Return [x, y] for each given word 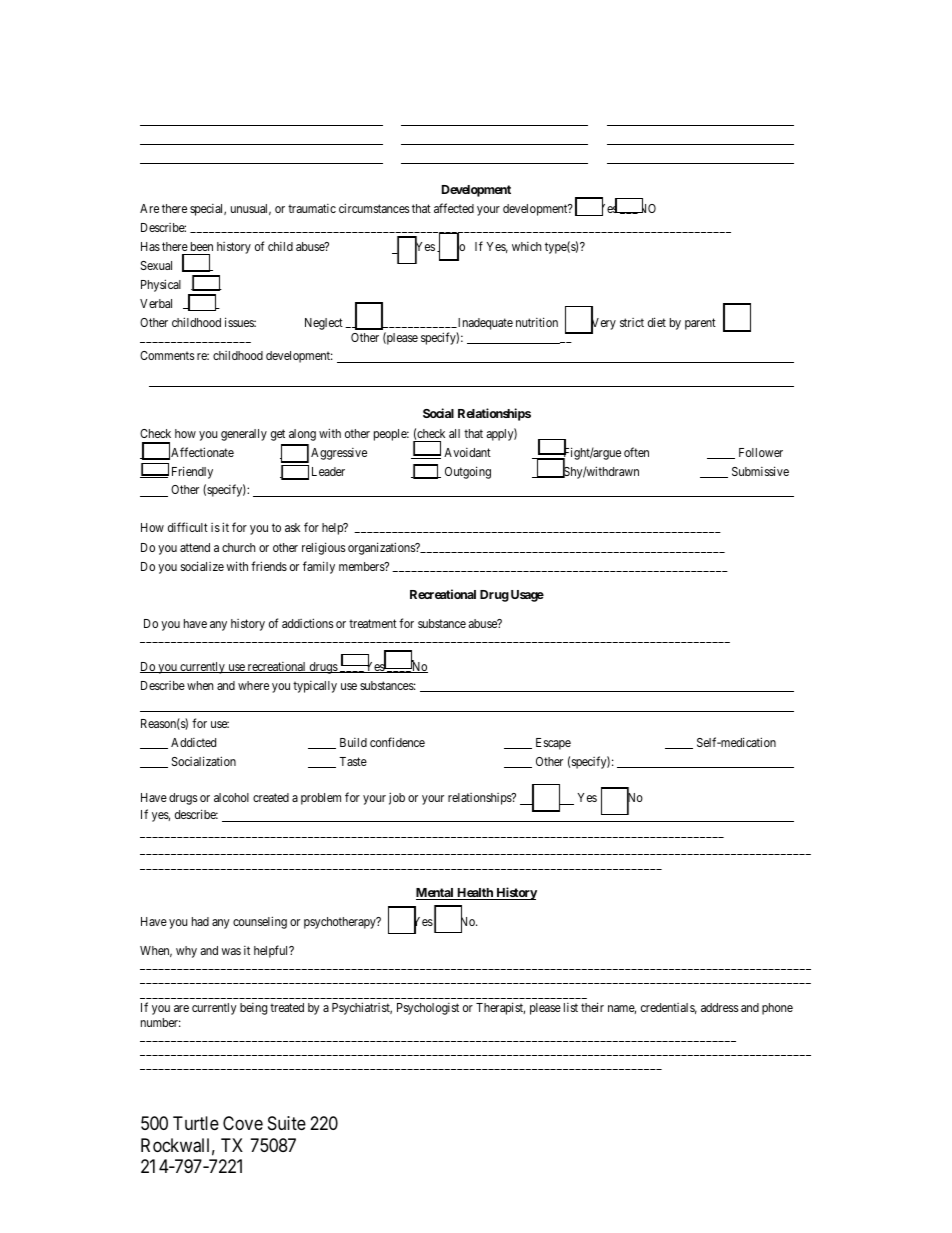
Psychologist [428, 1009]
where [253, 685]
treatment [373, 623]
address [719, 1007]
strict [632, 322]
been [202, 246]
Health [475, 894]
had [200, 921]
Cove [243, 1123]
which [526, 246]
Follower [761, 452]
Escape [553, 744]
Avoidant [467, 452]
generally [244, 435]
